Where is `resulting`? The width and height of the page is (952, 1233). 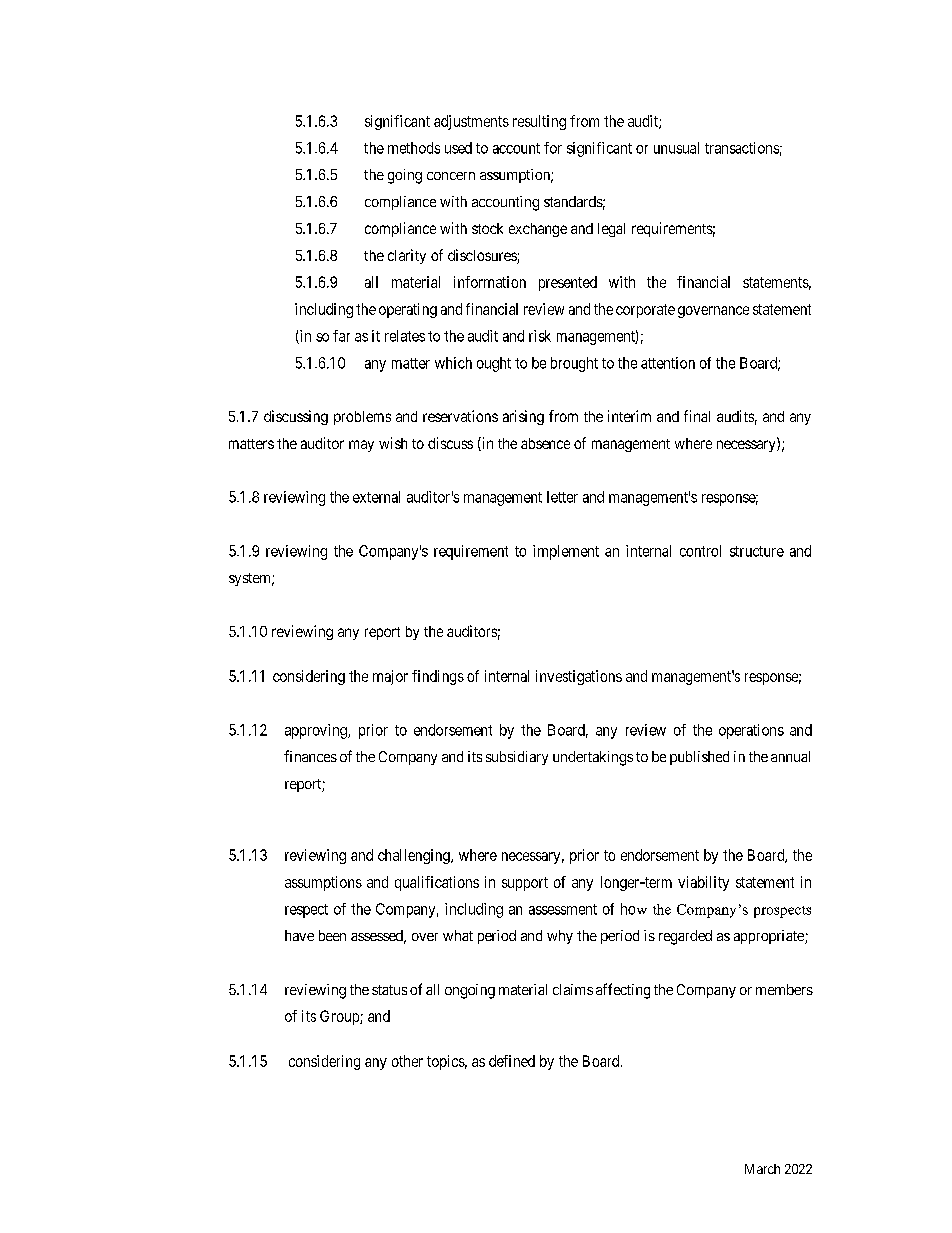 resulting is located at coordinates (539, 122).
